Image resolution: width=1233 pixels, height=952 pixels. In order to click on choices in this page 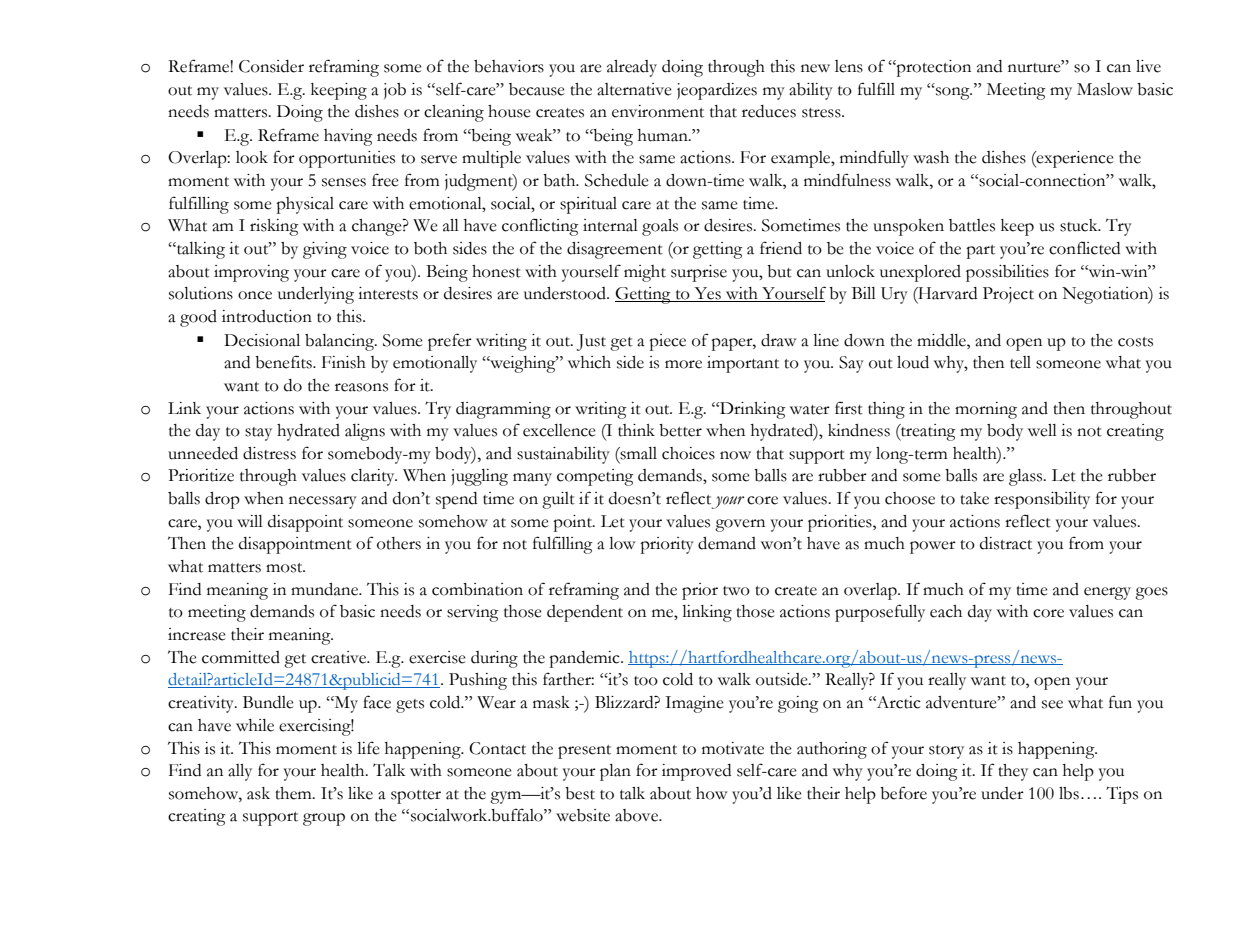, I will do `click(688, 453)`.
